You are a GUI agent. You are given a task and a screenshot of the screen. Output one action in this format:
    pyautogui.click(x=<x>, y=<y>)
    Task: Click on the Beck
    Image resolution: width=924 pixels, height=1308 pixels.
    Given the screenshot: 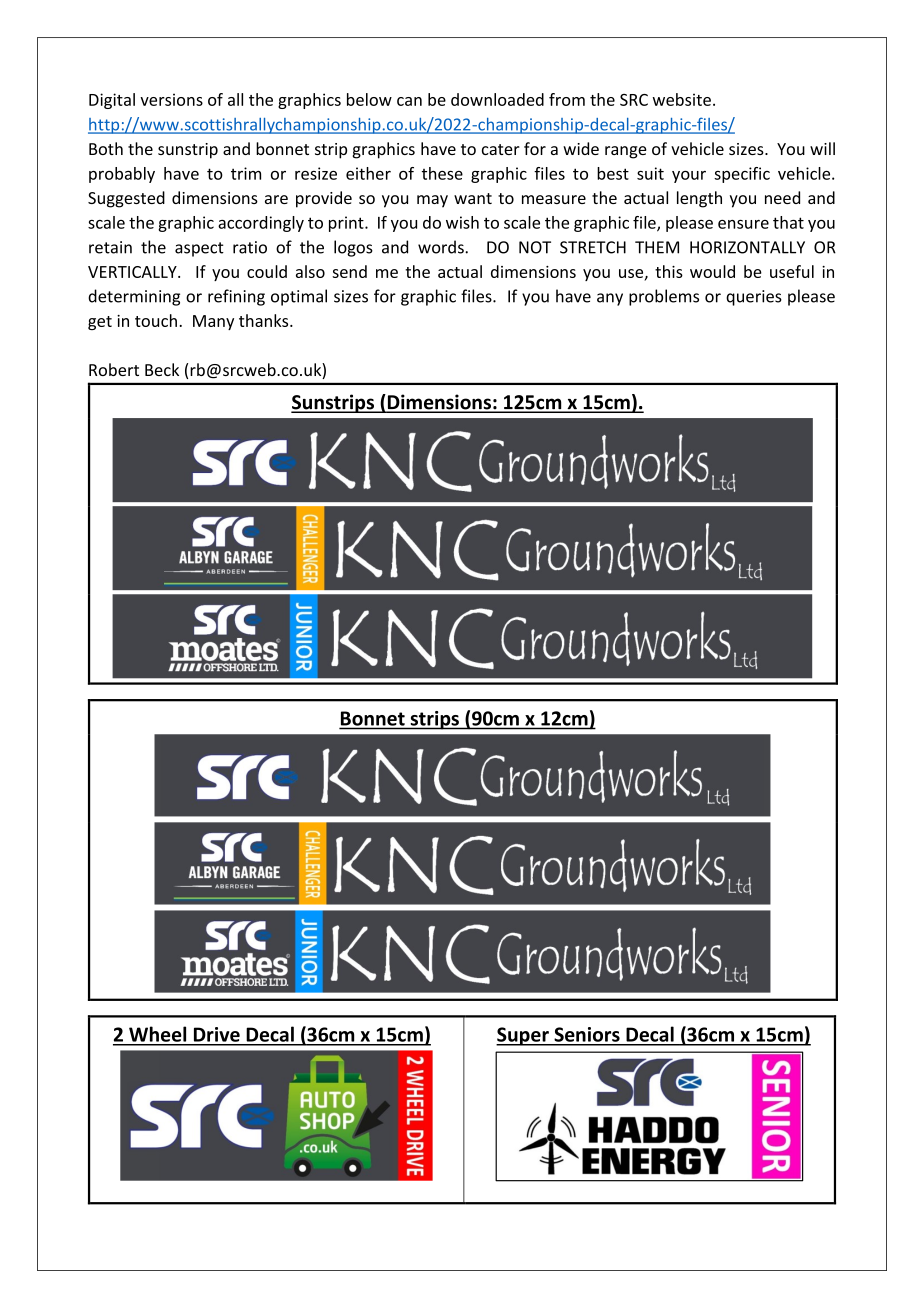 What is the action you would take?
    pyautogui.click(x=162, y=369)
